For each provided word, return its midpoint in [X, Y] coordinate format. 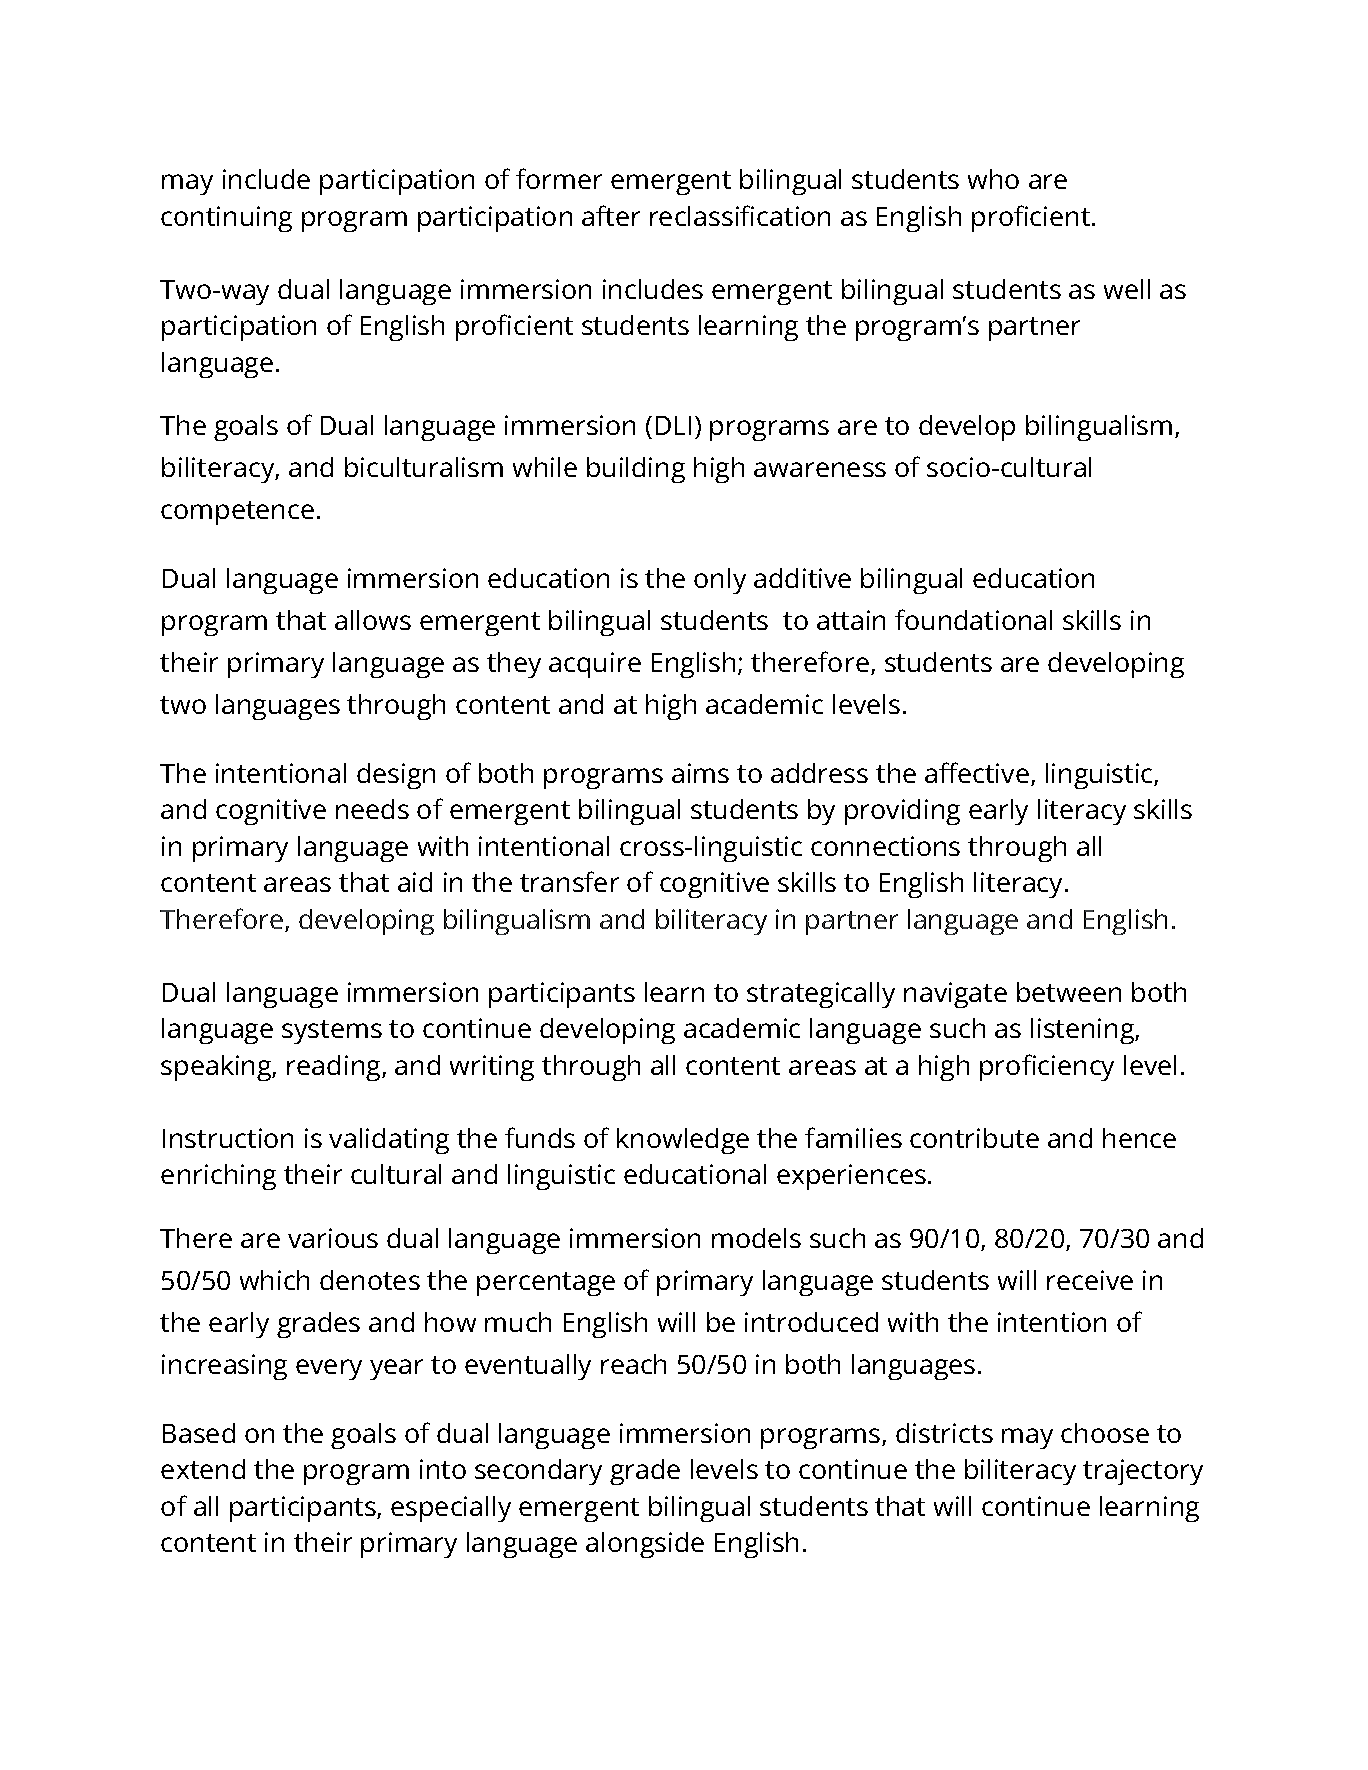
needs [372, 809]
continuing [226, 219]
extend [203, 1469]
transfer [569, 881]
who [993, 179]
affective [977, 772]
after [611, 215]
